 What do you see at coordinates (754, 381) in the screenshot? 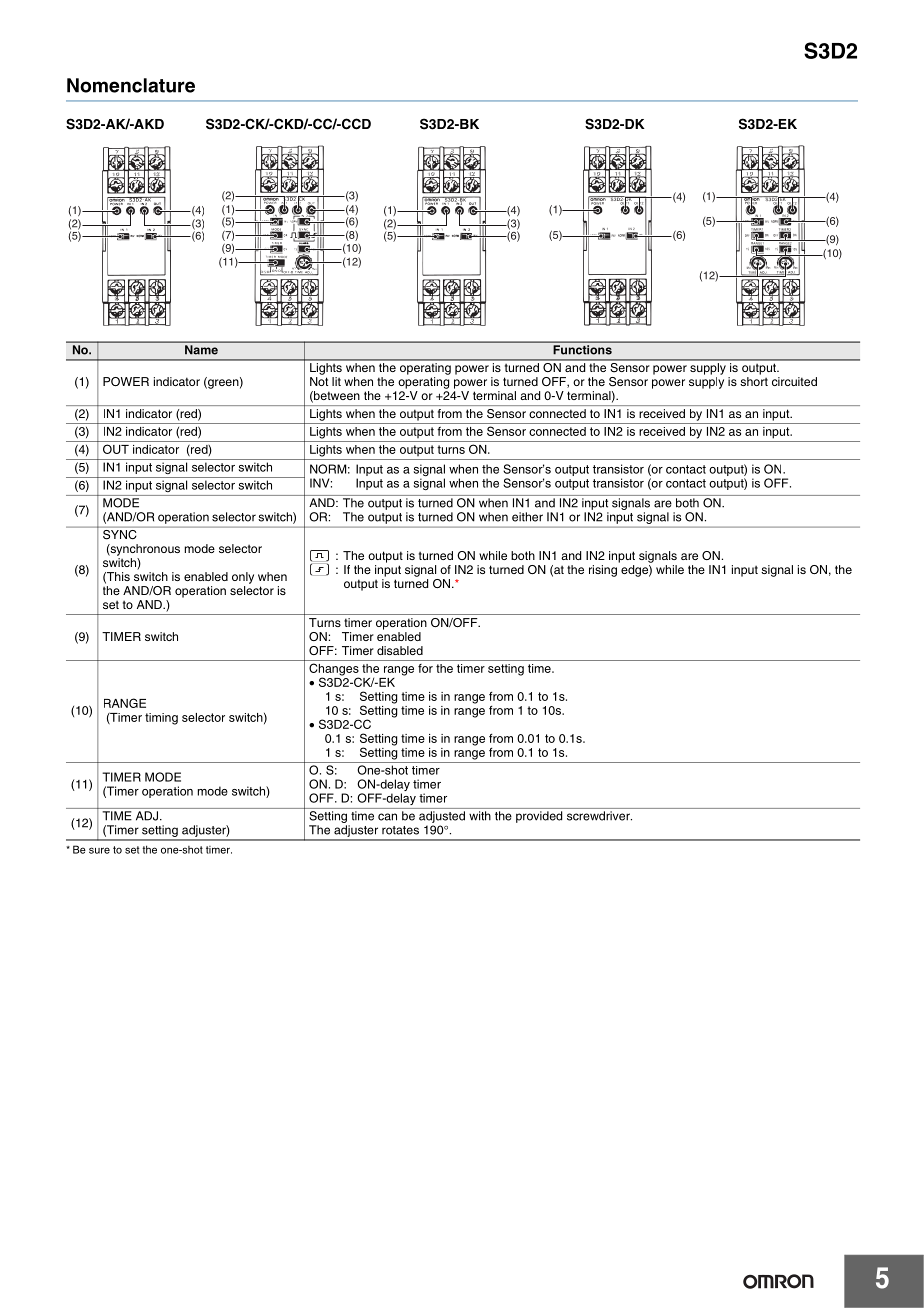
I see `short` at bounding box center [754, 381].
